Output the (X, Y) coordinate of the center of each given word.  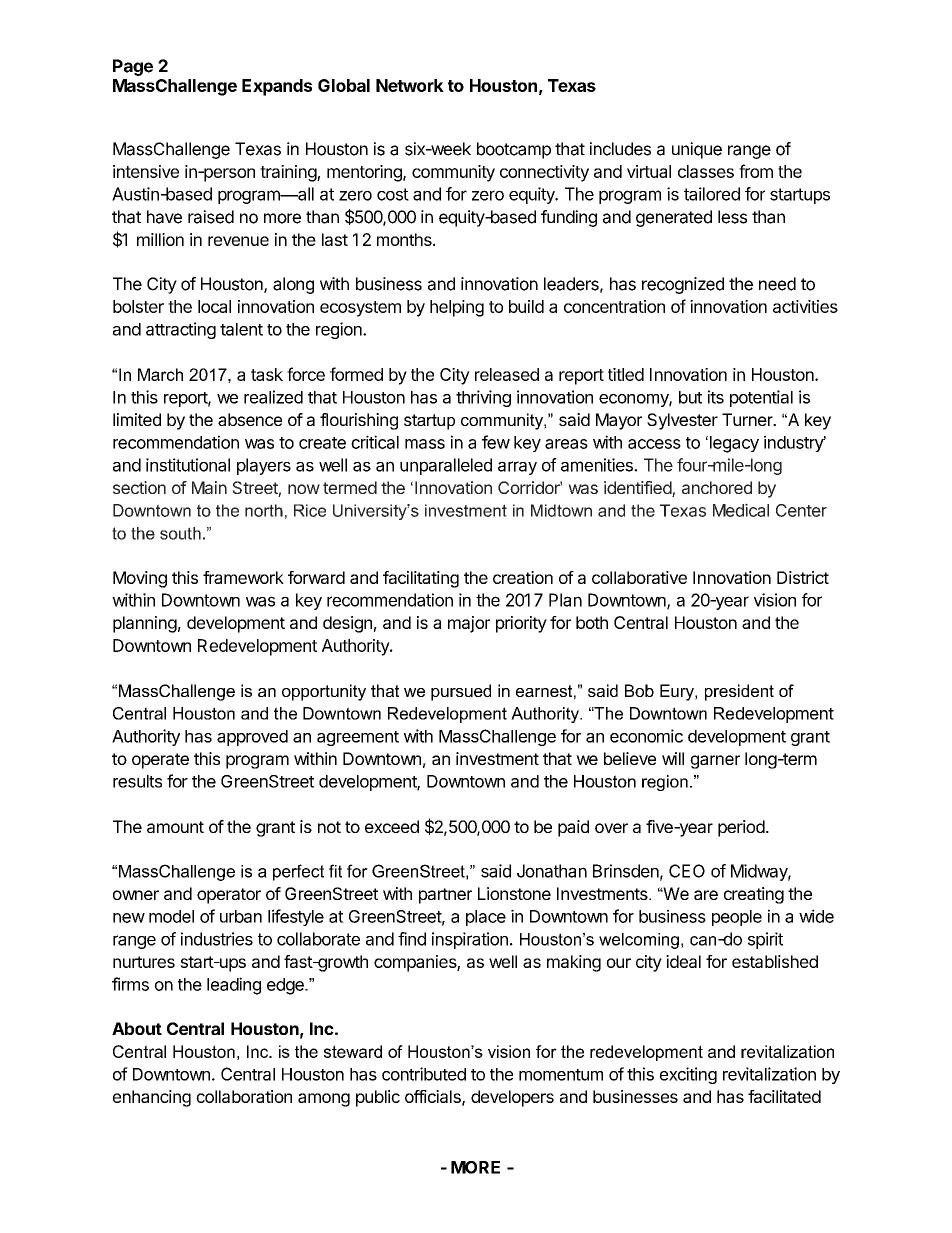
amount (175, 827)
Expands (277, 87)
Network (410, 85)
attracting (181, 330)
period (741, 828)
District (803, 577)
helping (457, 308)
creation (523, 577)
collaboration (244, 1096)
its (716, 397)
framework (243, 577)
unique (697, 150)
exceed (392, 826)
